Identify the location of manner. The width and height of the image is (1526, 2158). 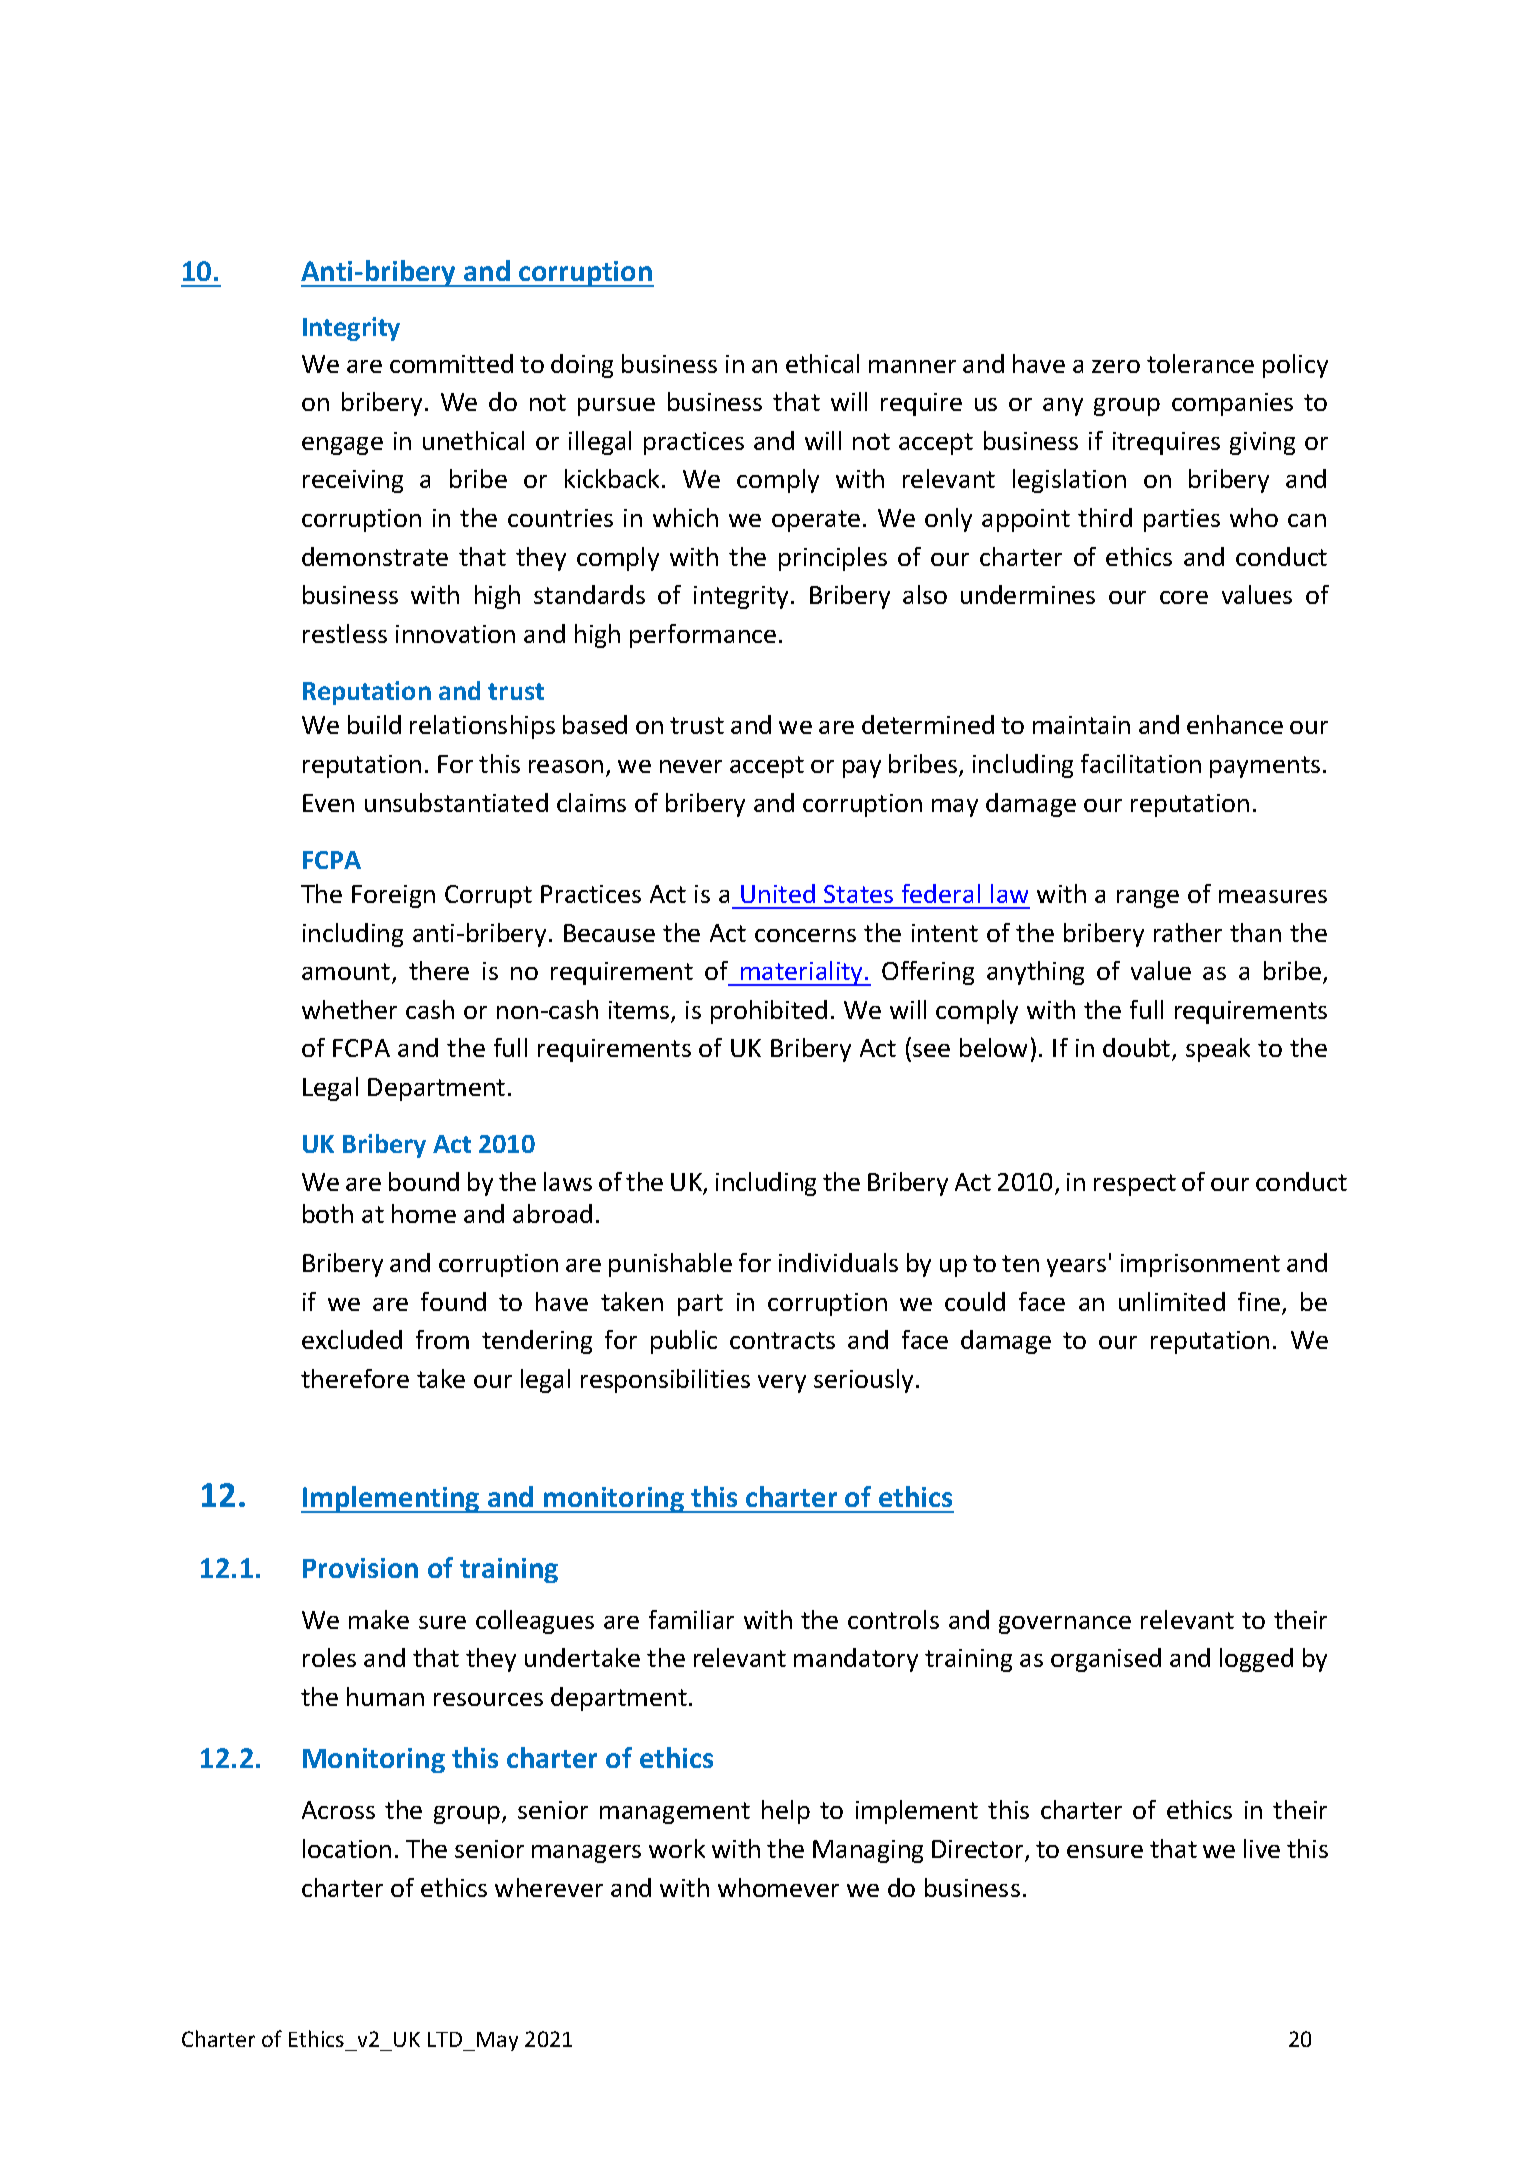
(912, 366).
